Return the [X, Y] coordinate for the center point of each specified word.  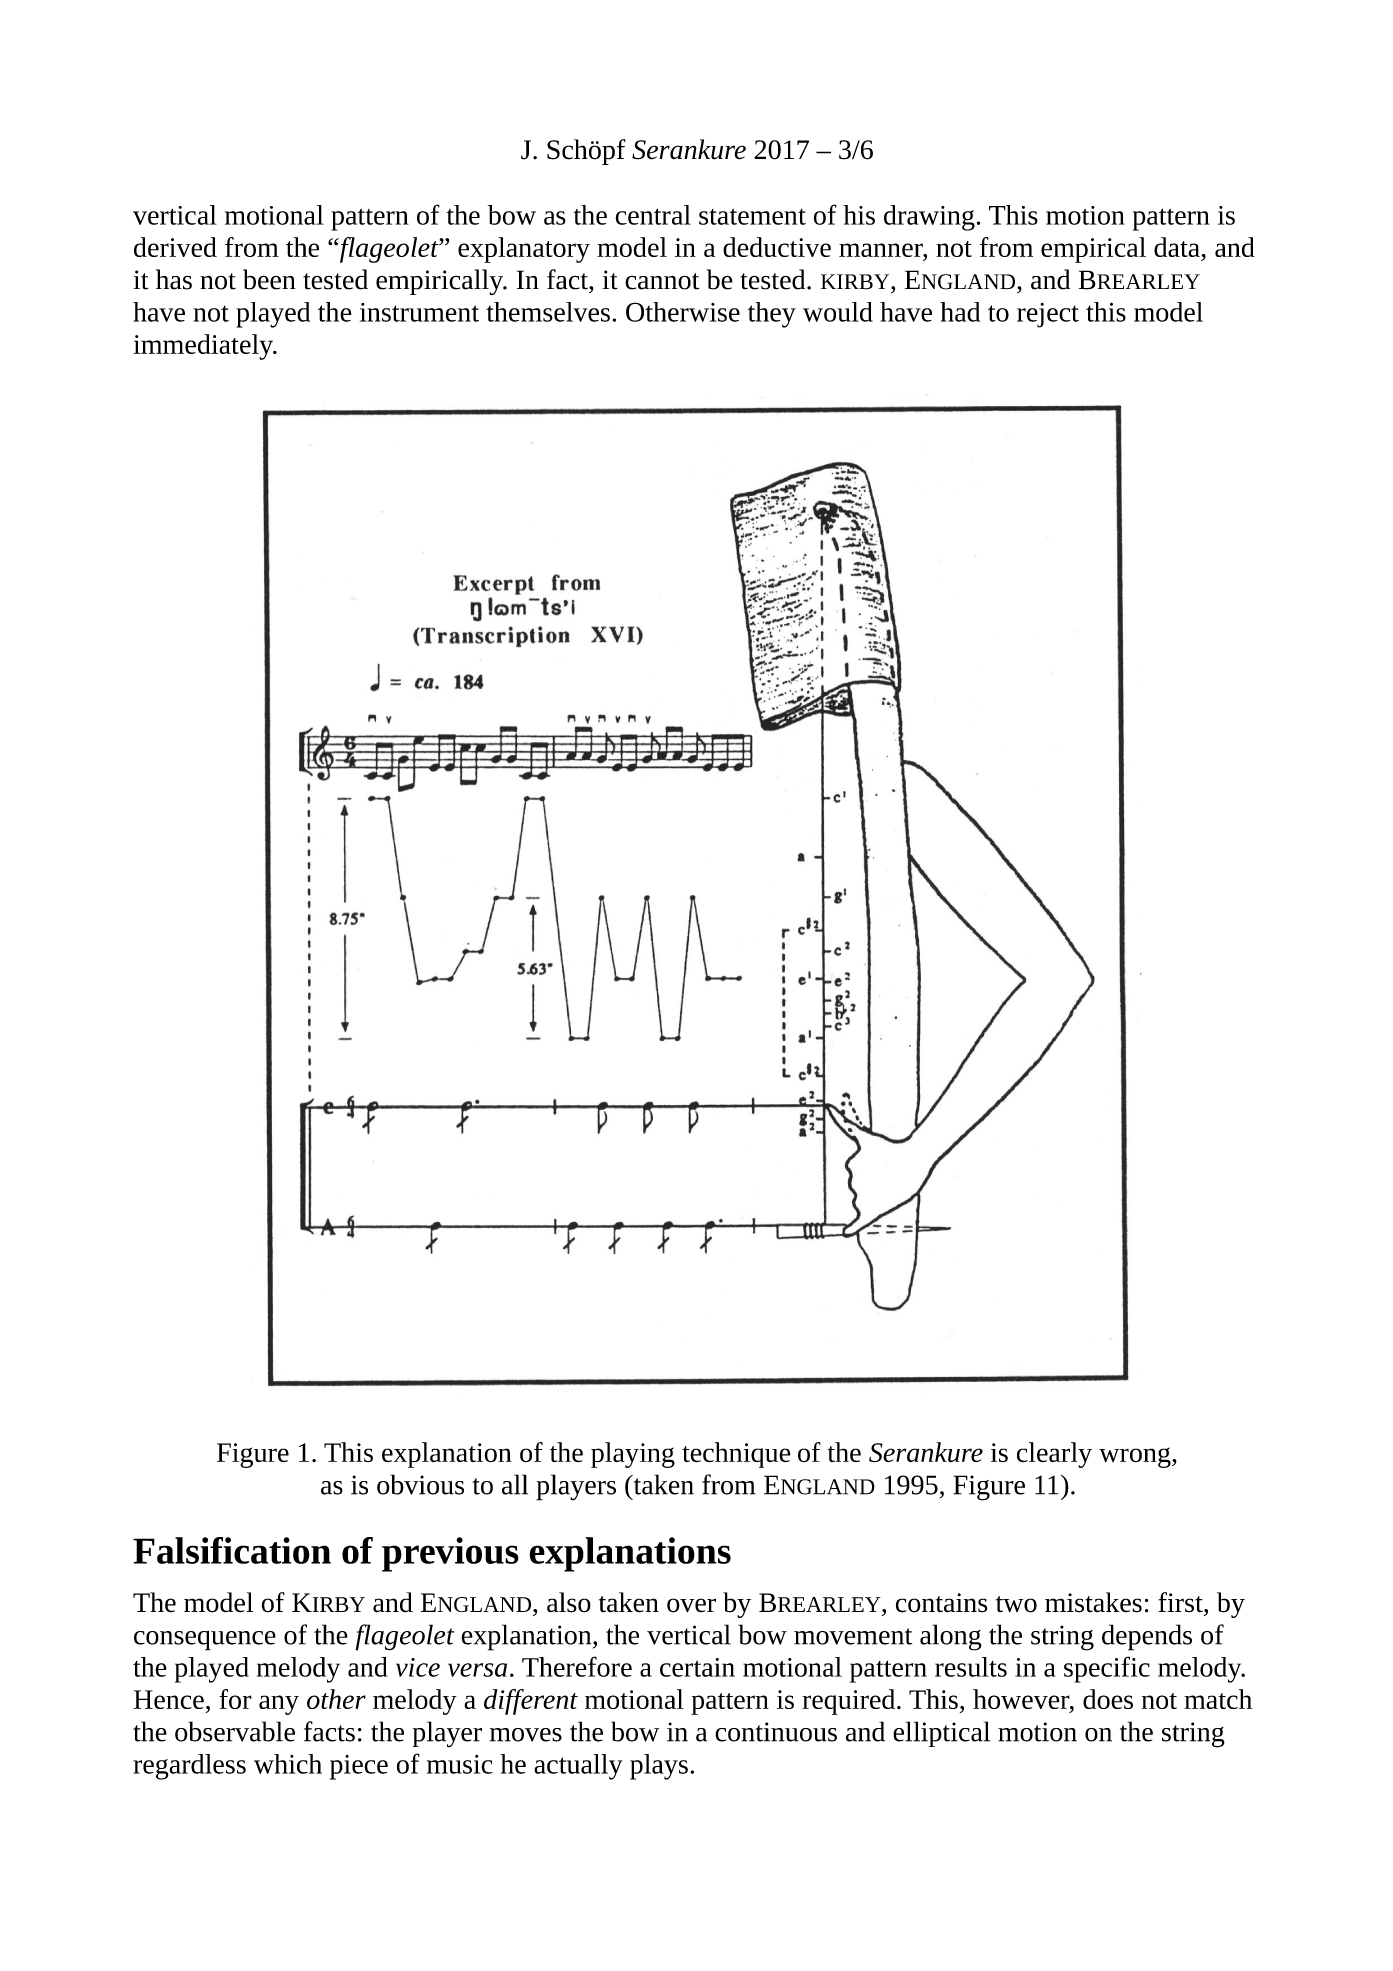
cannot [662, 281]
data [1177, 247]
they [772, 315]
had [960, 312]
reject [1048, 315]
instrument [419, 312]
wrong [1136, 1457]
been [269, 279]
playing [633, 1455]
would [838, 312]
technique [736, 1455]
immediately [204, 347]
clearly [1054, 1455]
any [279, 1705]
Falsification [232, 1550]
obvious [420, 1484]
